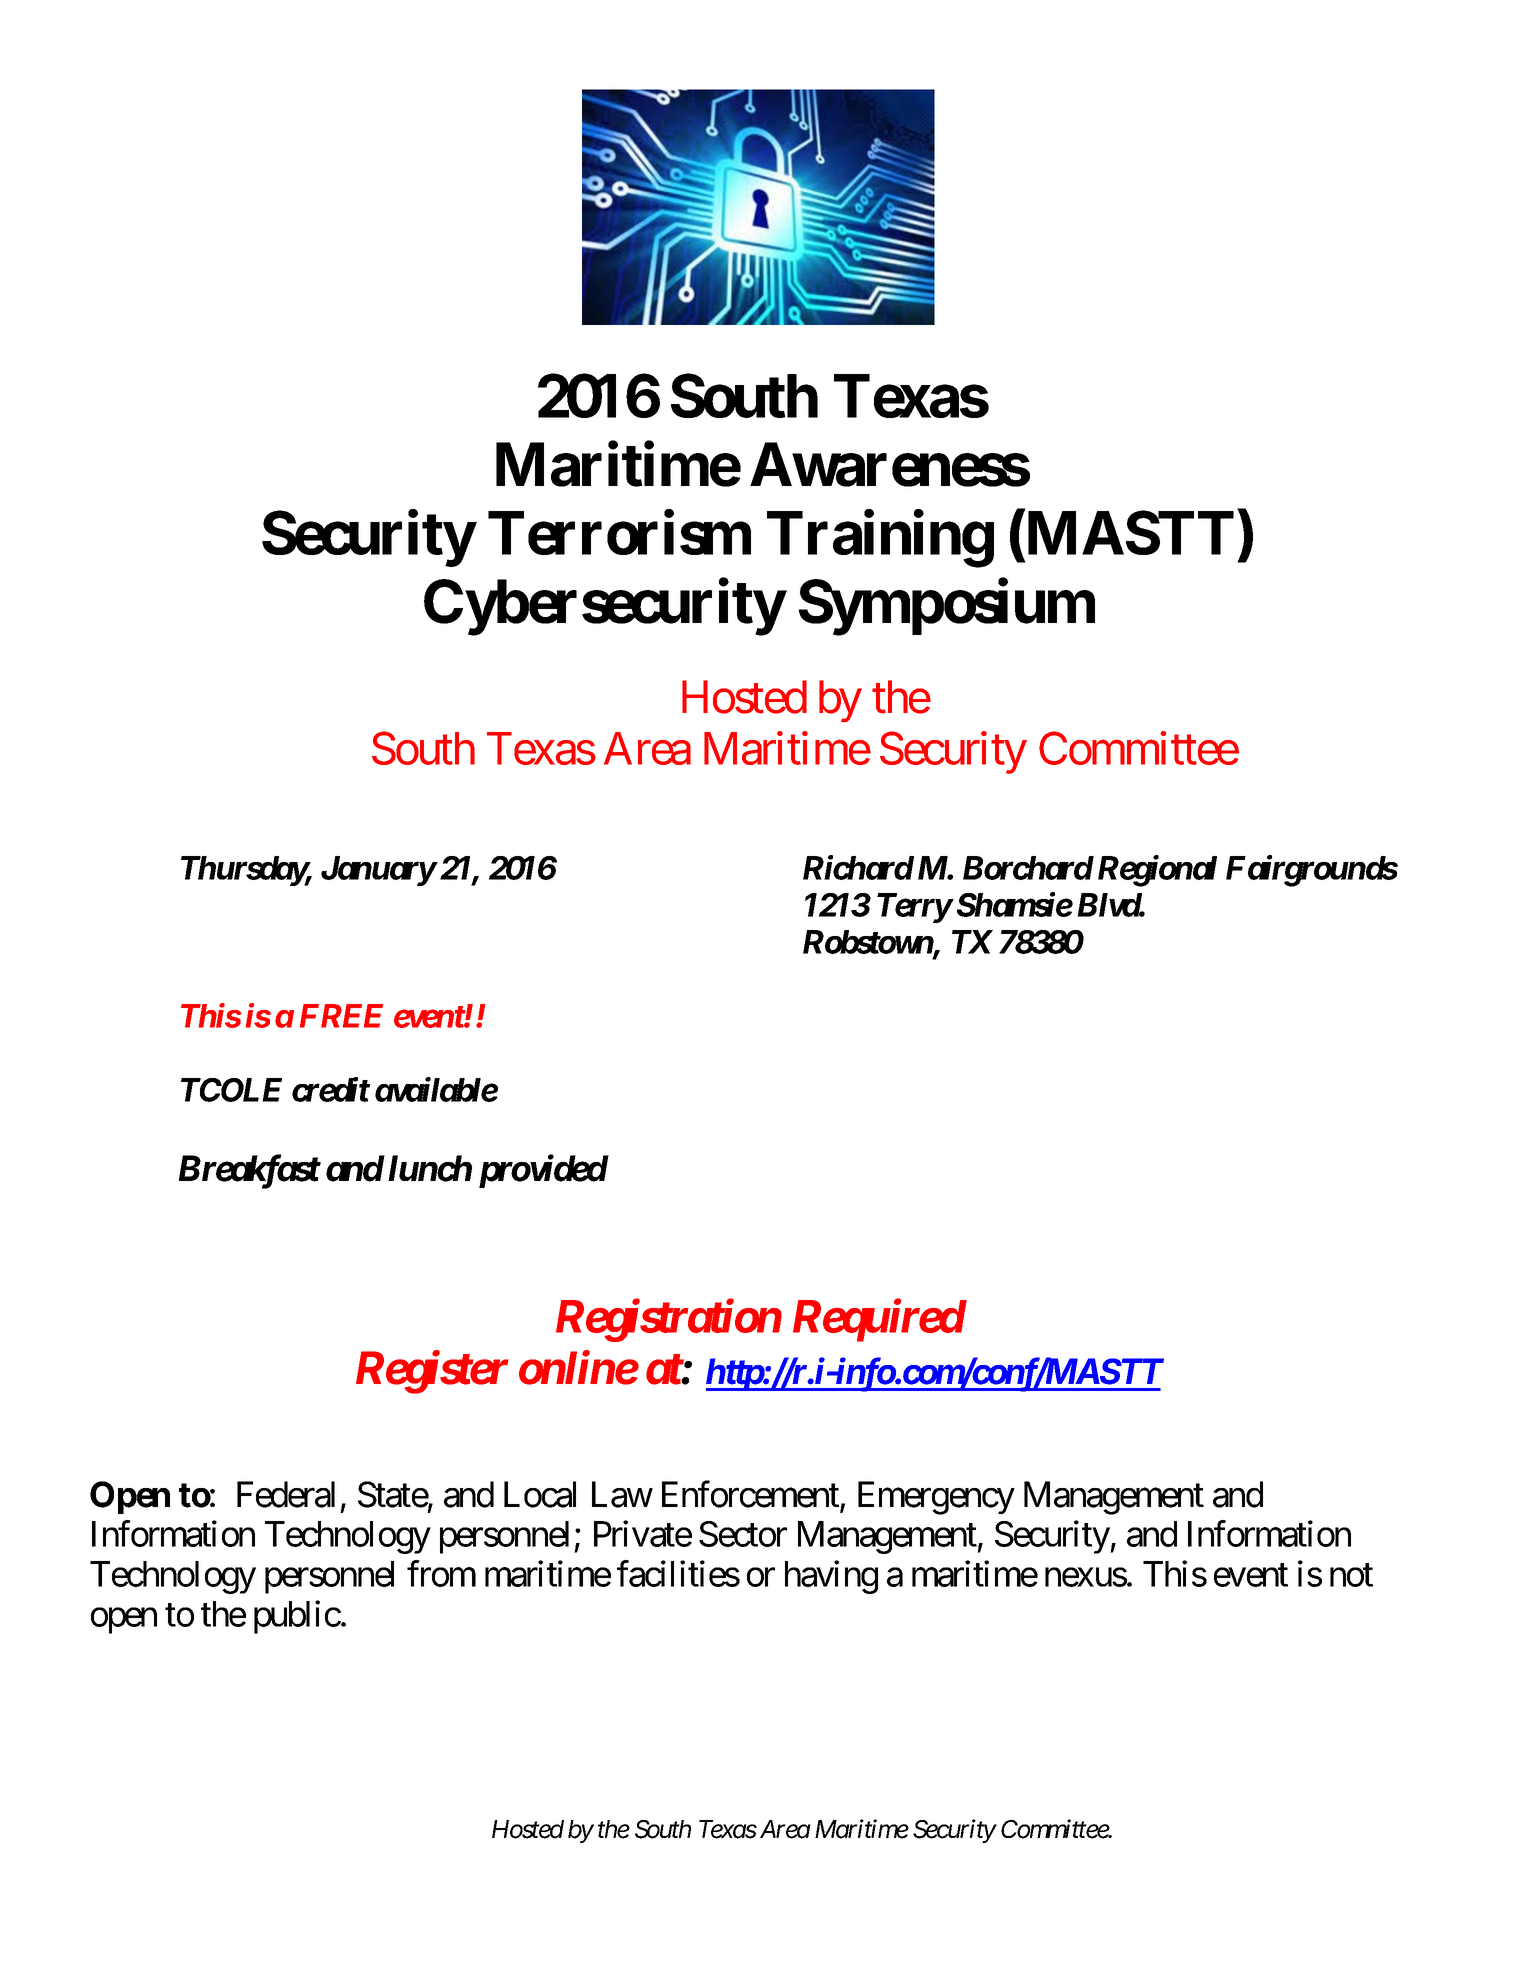 This screenshot has height=1962, width=1516. I want to click on Enforcement, so click(751, 1495).
